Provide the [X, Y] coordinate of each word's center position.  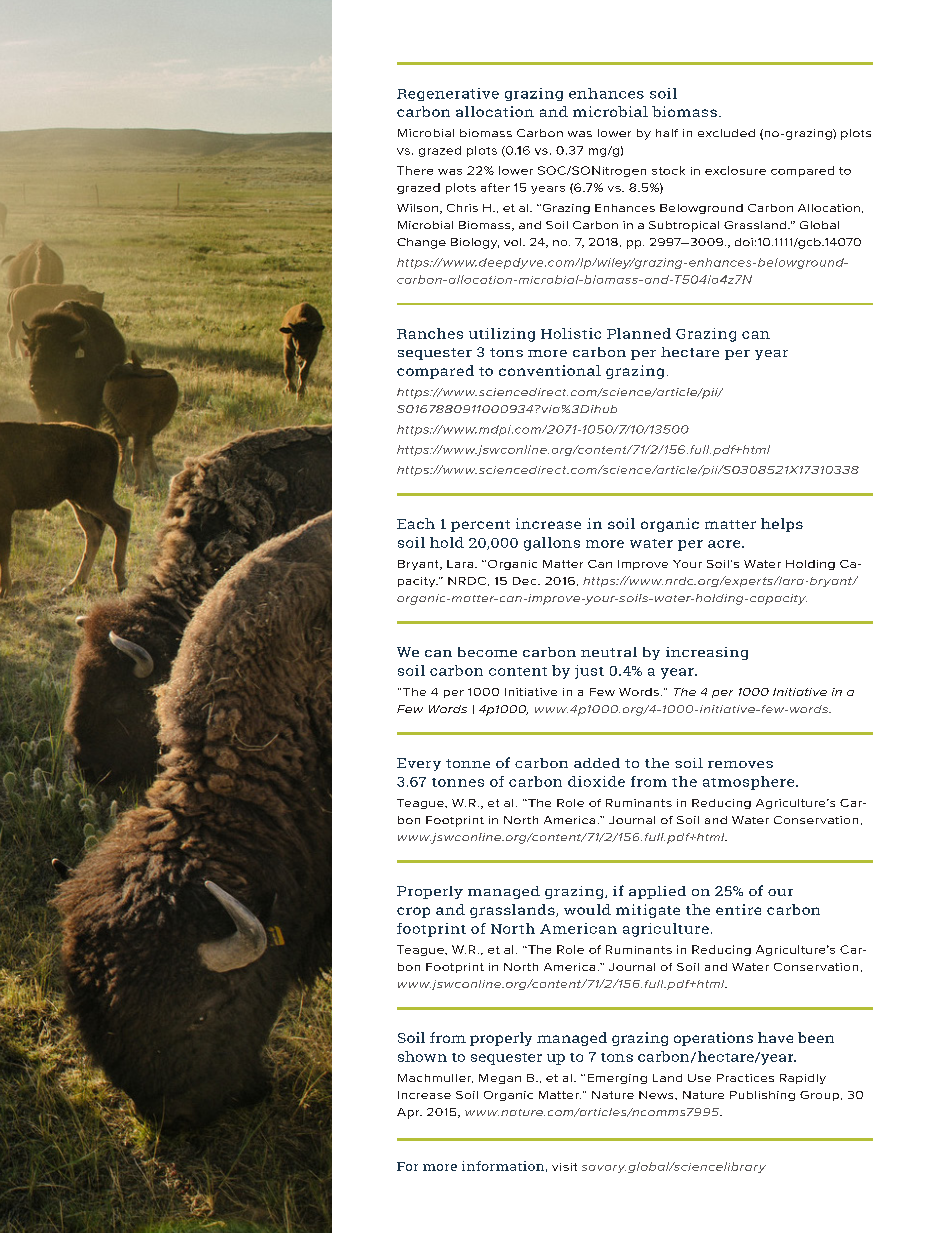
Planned [639, 333]
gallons [552, 544]
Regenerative [448, 94]
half [667, 133]
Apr [409, 1113]
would [587, 909]
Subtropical [684, 226]
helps [782, 525]
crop [413, 912]
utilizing [502, 335]
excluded [726, 133]
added [597, 763]
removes [740, 764]
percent [480, 526]
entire [738, 909]
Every [419, 764]
